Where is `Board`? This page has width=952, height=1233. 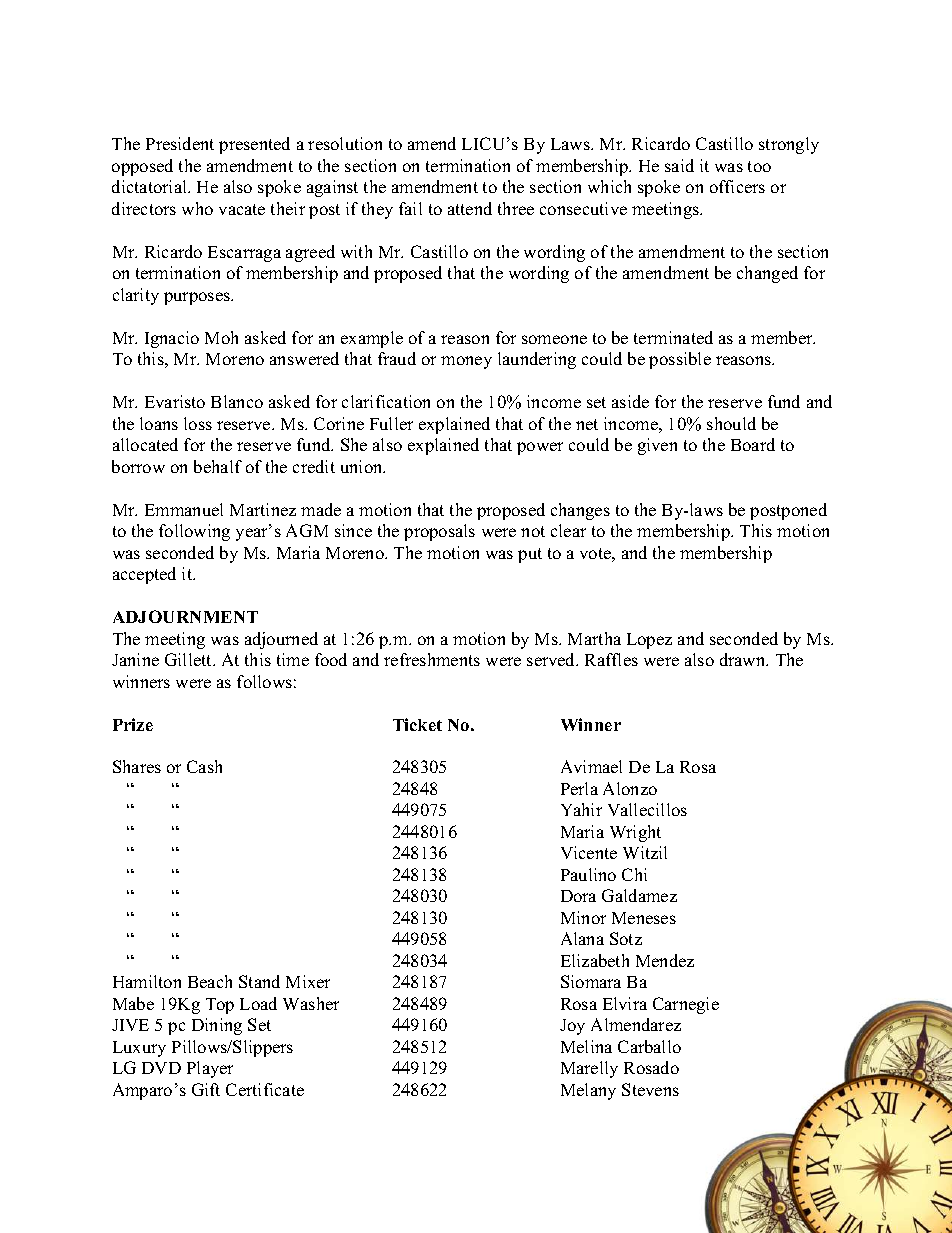
Board is located at coordinates (753, 444).
